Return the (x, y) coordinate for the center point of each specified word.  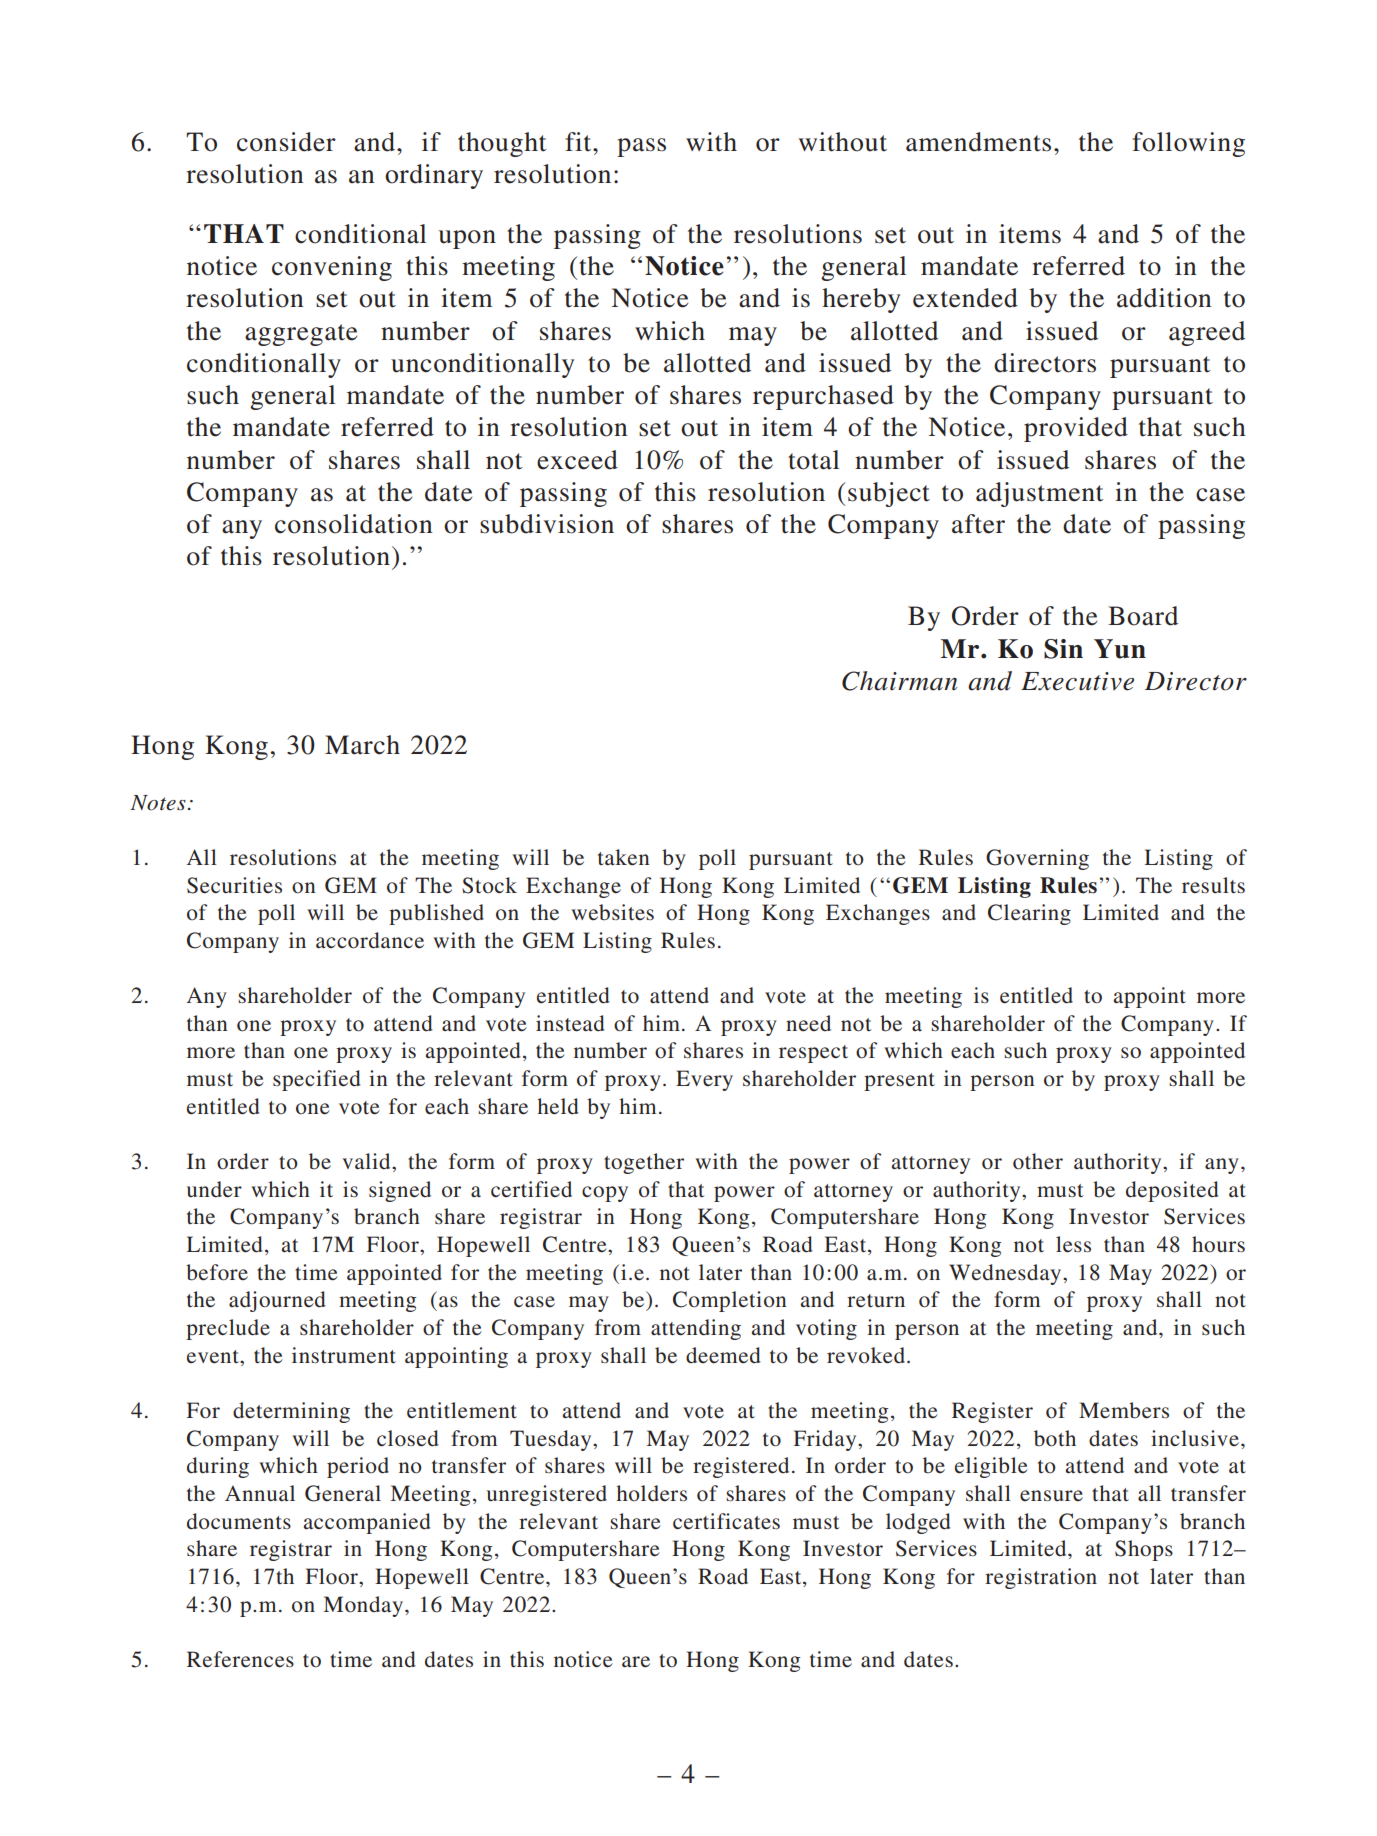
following (1188, 144)
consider (286, 142)
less (1073, 1244)
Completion (730, 1301)
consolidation (354, 524)
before (217, 1272)
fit (579, 142)
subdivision (547, 524)
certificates (726, 1521)
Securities (234, 885)
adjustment (1040, 494)
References (240, 1659)
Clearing (1029, 914)
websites (612, 912)
